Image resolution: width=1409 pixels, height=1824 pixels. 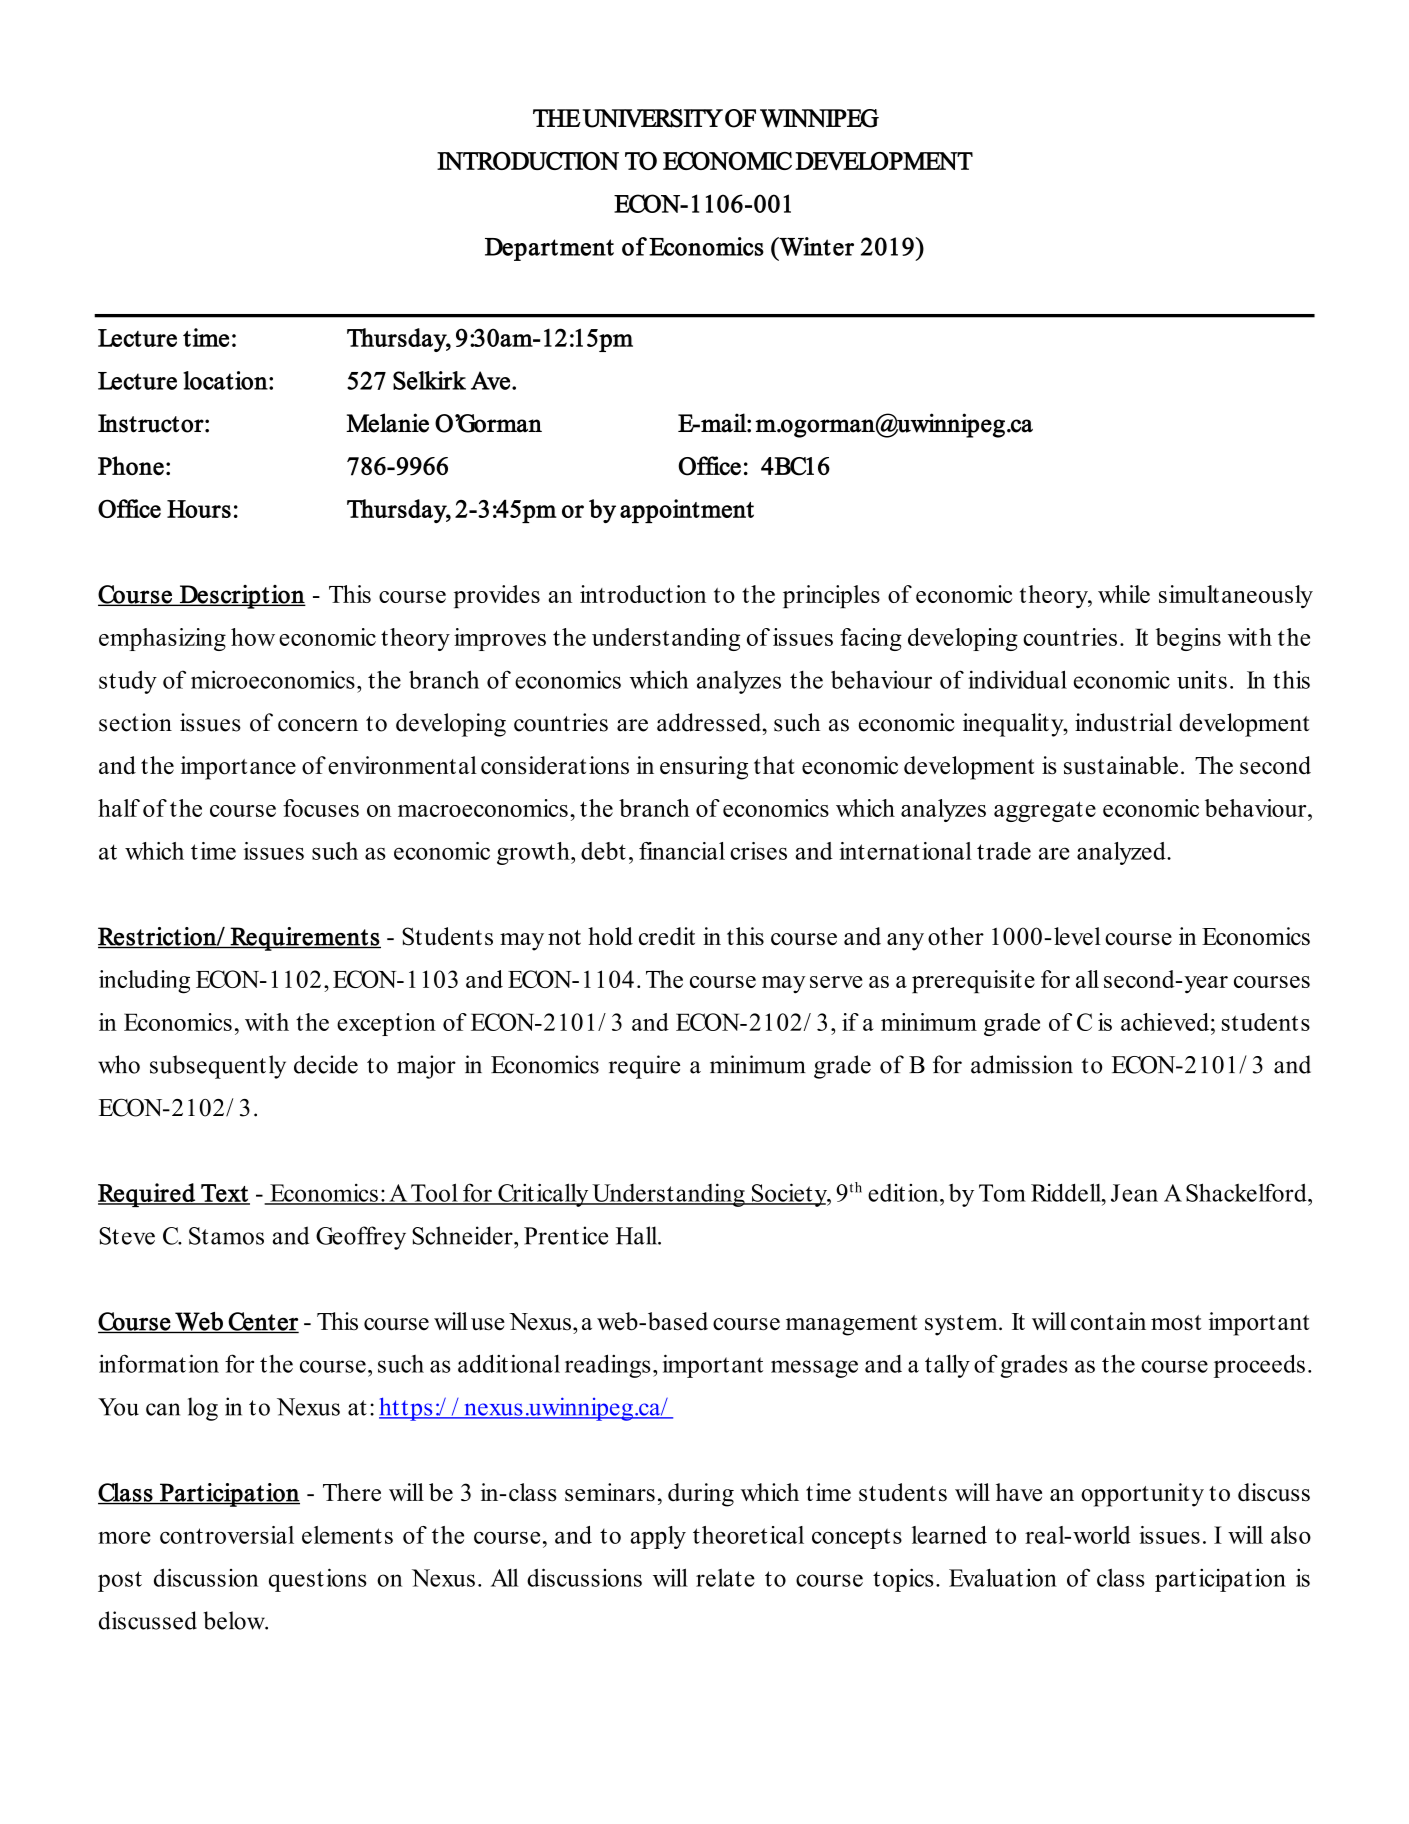 What do you see at coordinates (253, 637) in the document?
I see `how` at bounding box center [253, 637].
